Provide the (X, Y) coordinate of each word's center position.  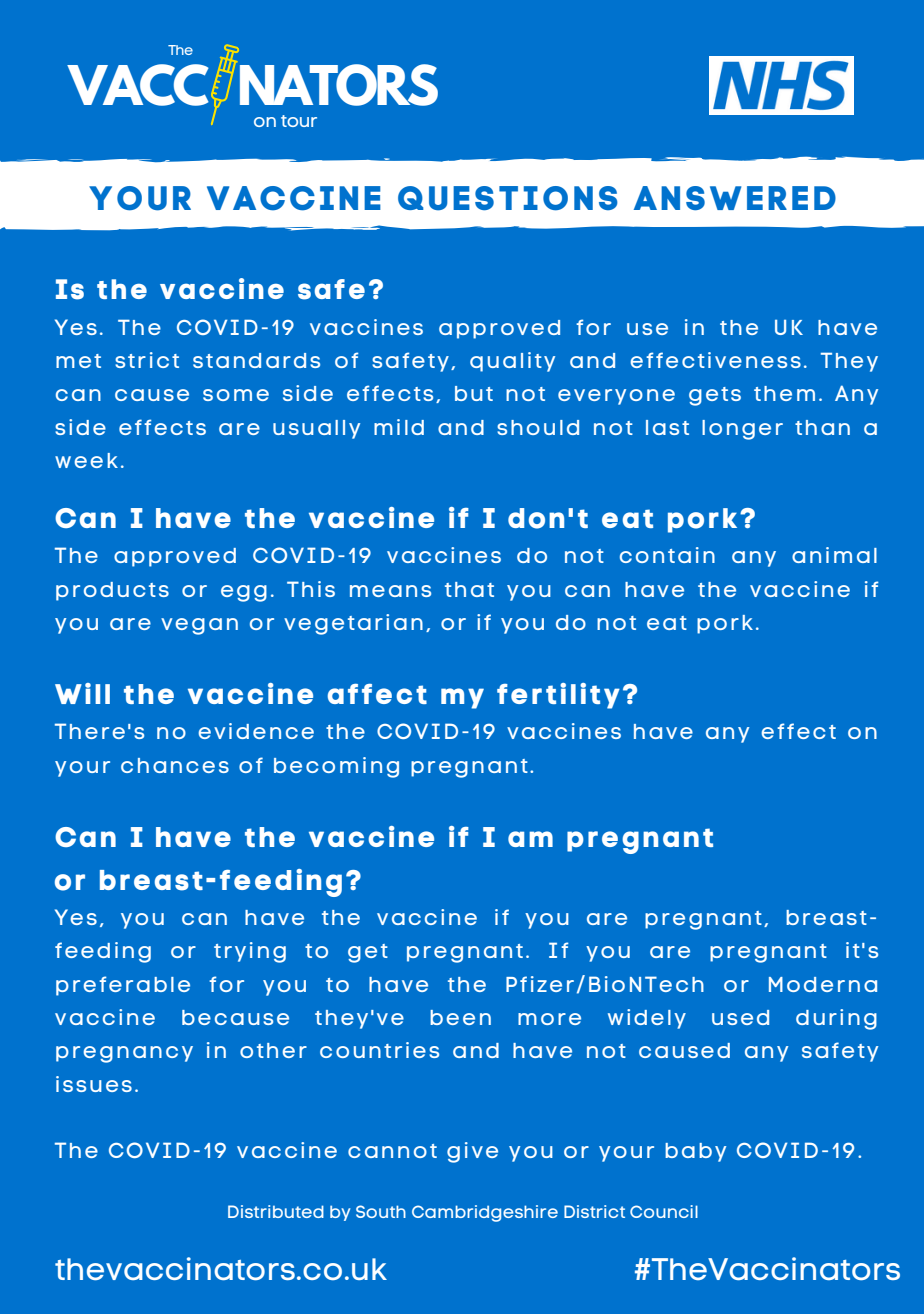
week (86, 460)
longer (742, 430)
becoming (336, 767)
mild (399, 427)
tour (299, 121)
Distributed (276, 1211)
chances (175, 765)
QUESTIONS (508, 198)
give (472, 1152)
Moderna (823, 984)
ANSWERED (735, 198)
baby (695, 1152)
